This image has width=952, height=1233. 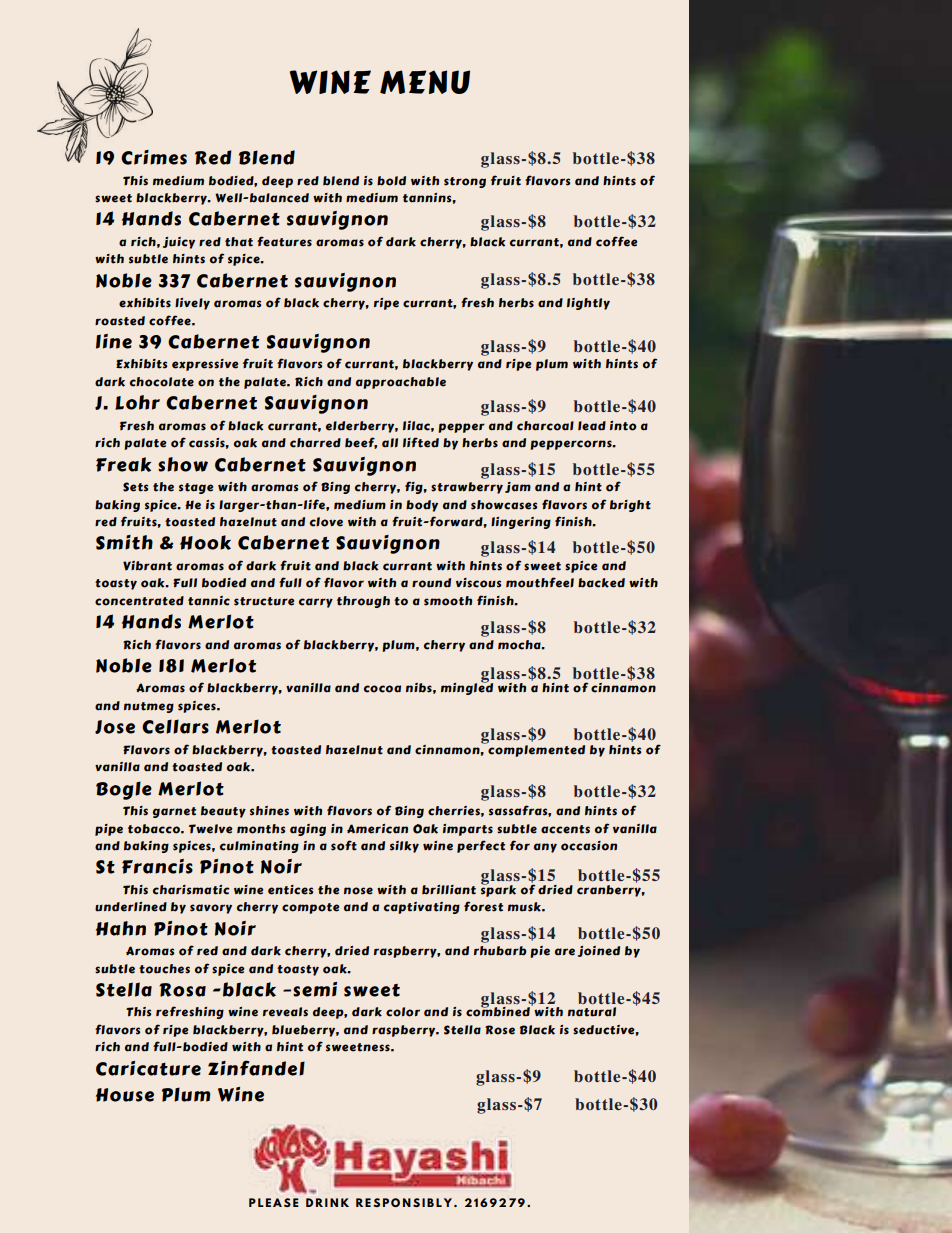 I want to click on Vibrant, so click(x=147, y=566).
